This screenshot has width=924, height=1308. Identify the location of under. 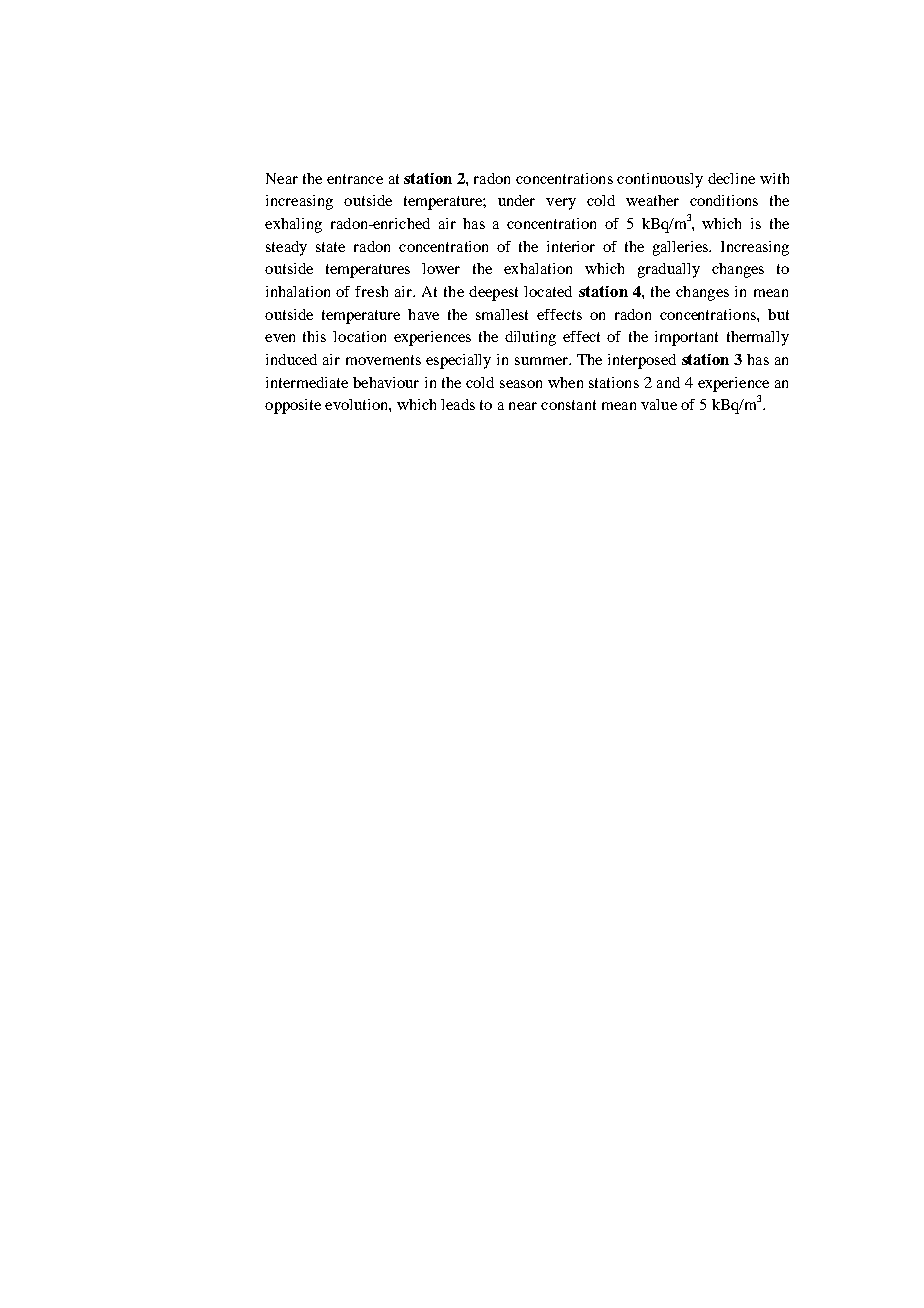
(516, 200).
